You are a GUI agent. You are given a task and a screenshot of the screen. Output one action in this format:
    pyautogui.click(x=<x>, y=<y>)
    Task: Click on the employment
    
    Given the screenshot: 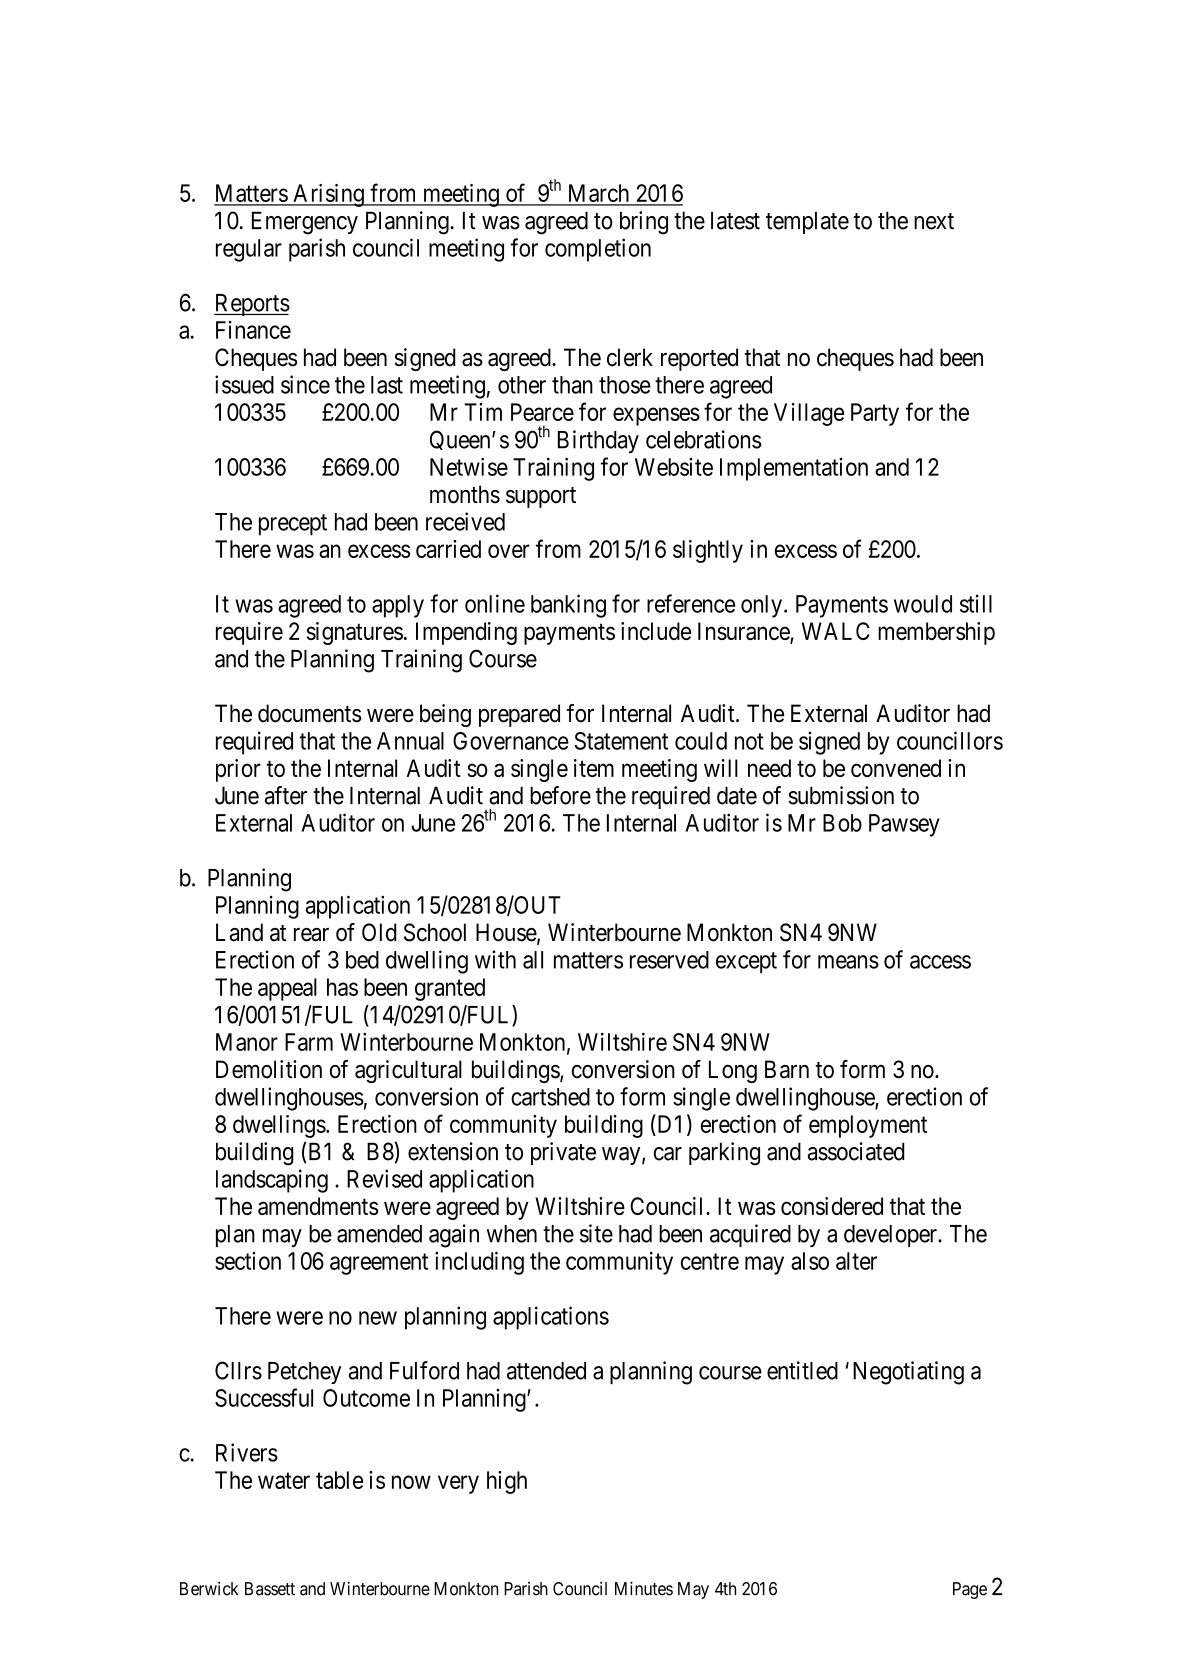 What is the action you would take?
    pyautogui.click(x=868, y=1126)
